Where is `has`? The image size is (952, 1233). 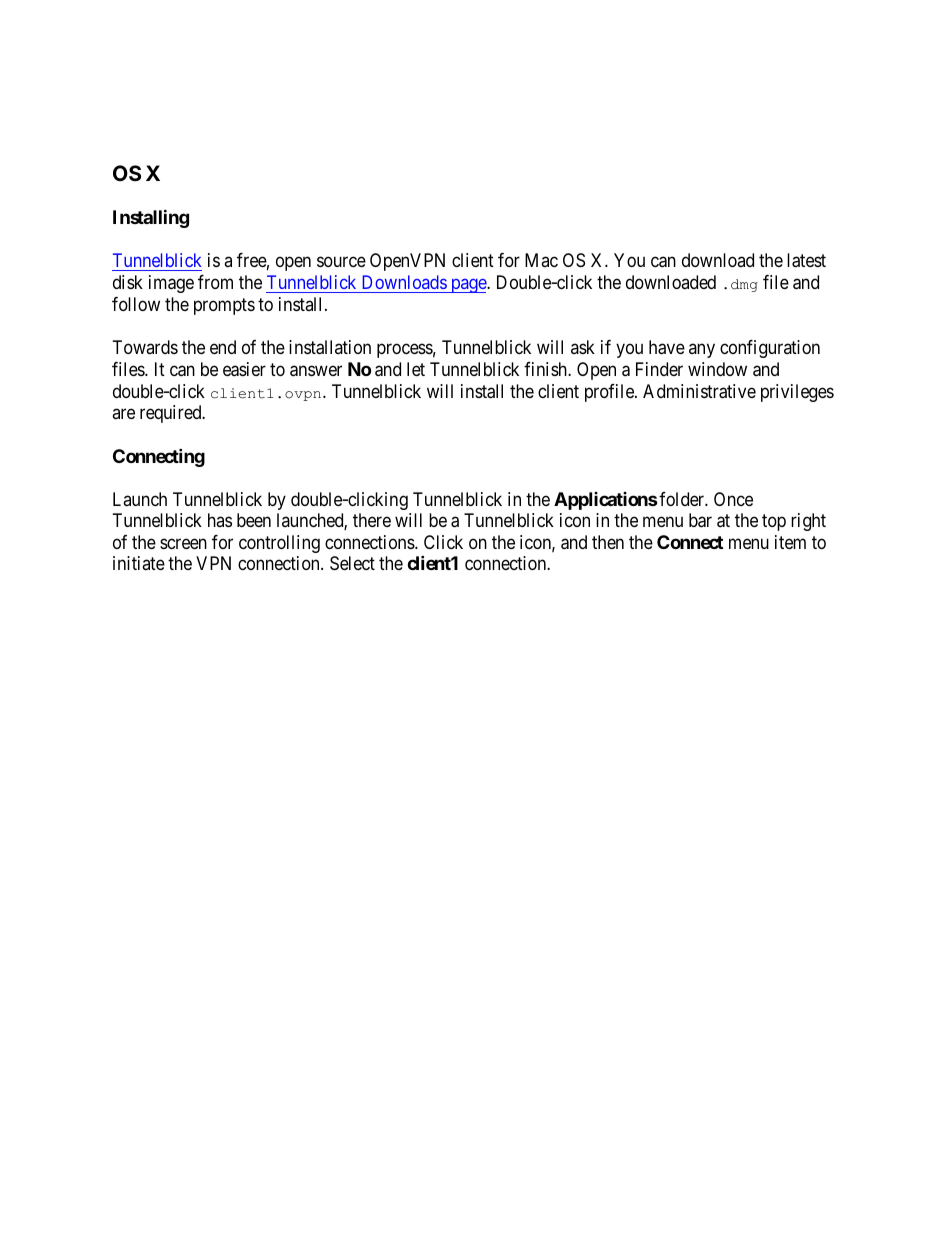 has is located at coordinates (220, 520).
